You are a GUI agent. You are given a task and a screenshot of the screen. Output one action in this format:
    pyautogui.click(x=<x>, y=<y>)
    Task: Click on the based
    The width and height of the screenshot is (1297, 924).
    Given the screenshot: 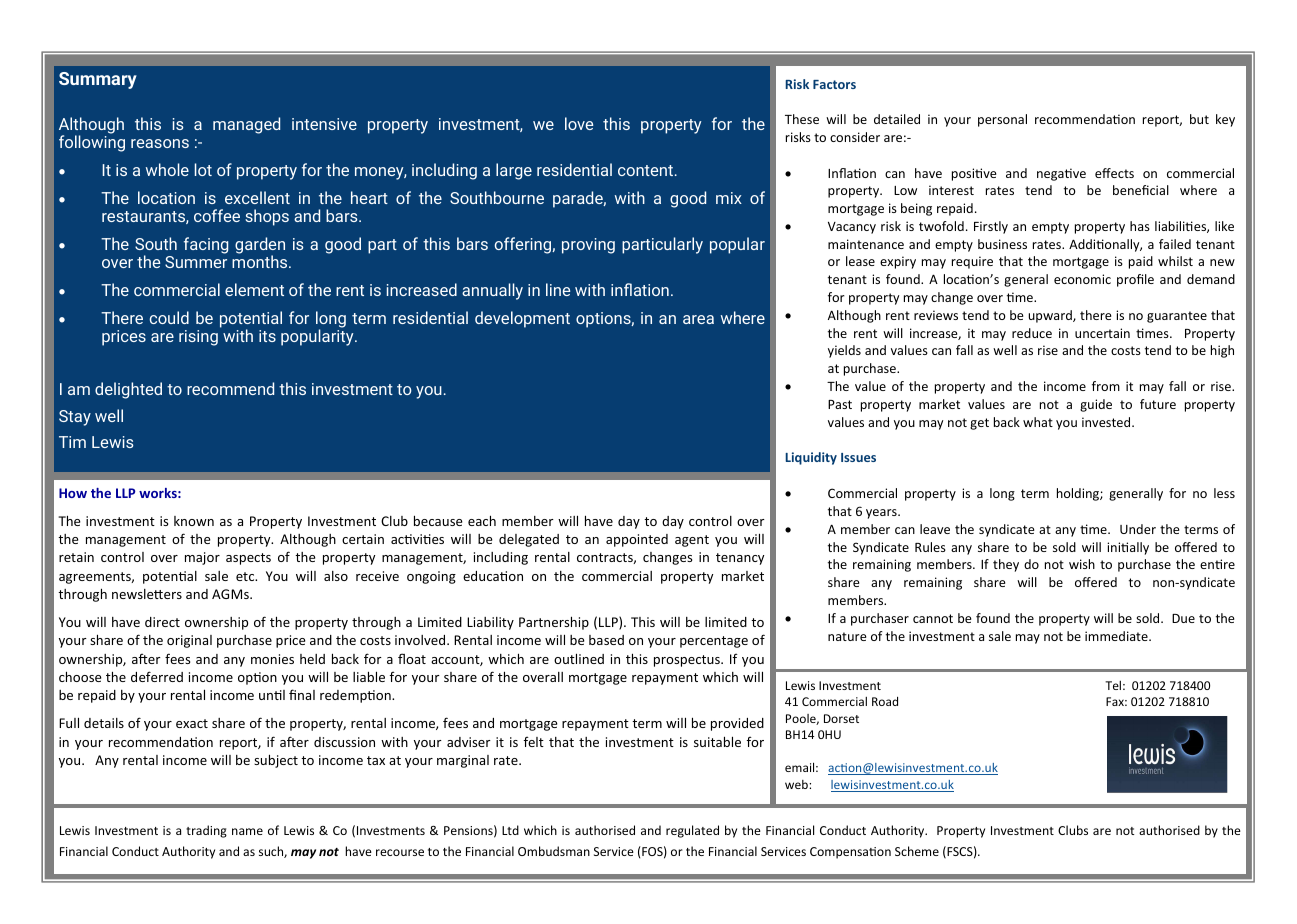 What is the action you would take?
    pyautogui.click(x=606, y=640)
